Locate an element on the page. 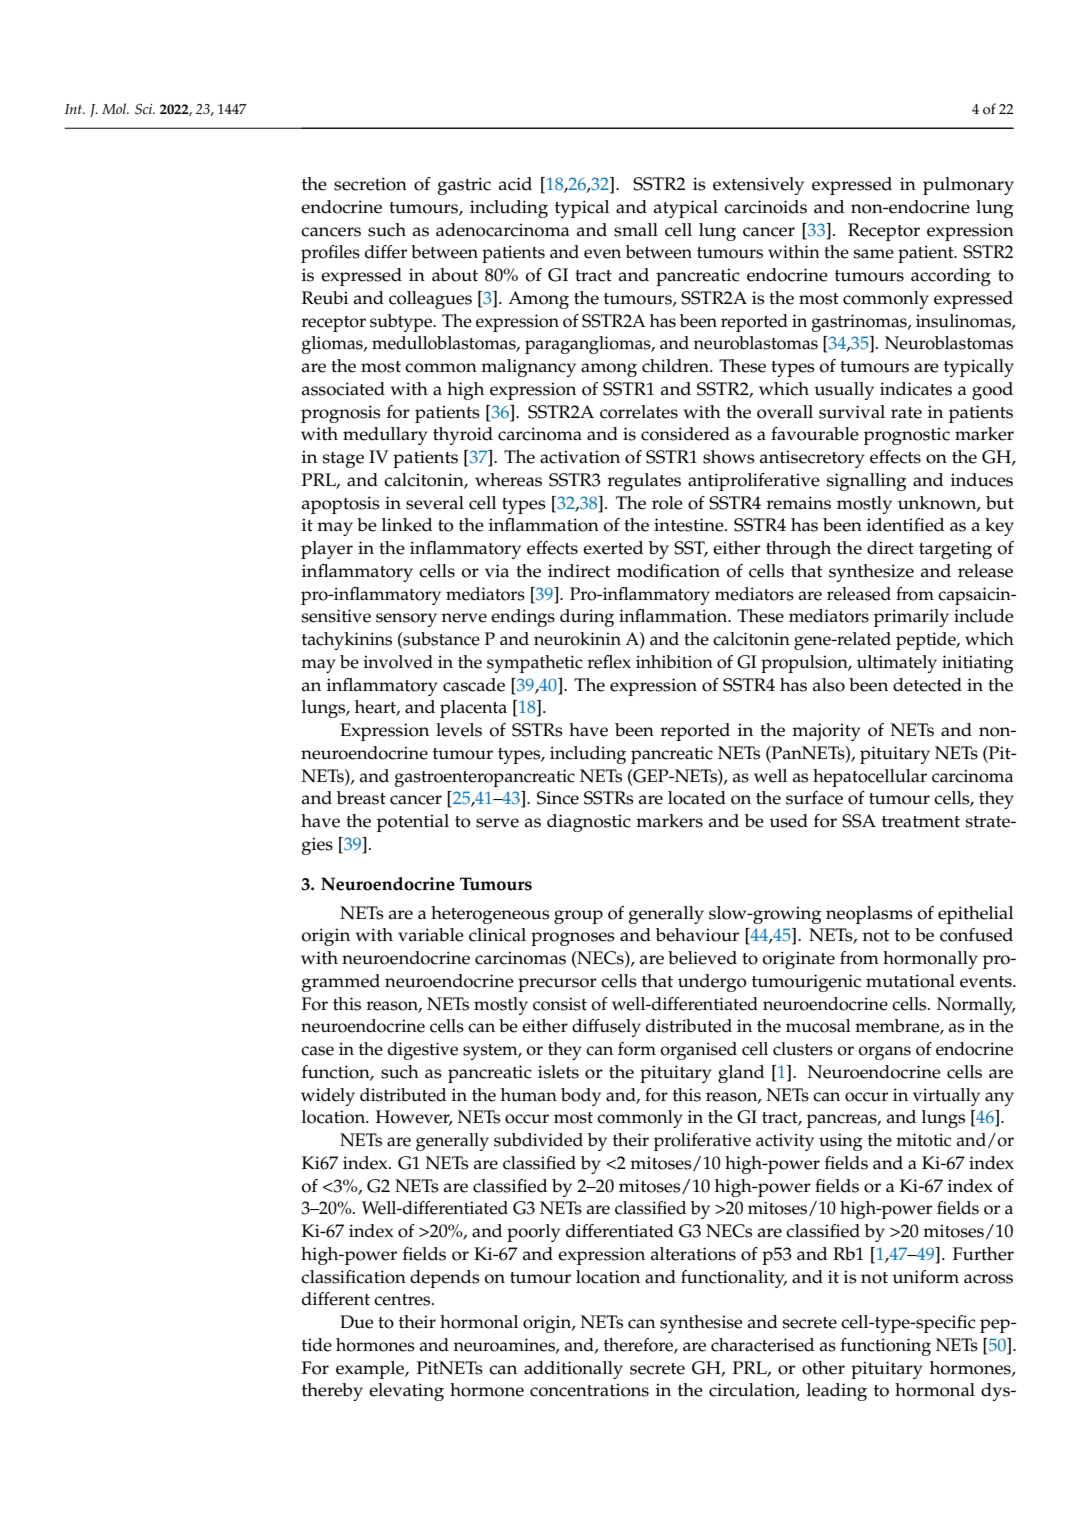  Sci is located at coordinates (145, 109).
